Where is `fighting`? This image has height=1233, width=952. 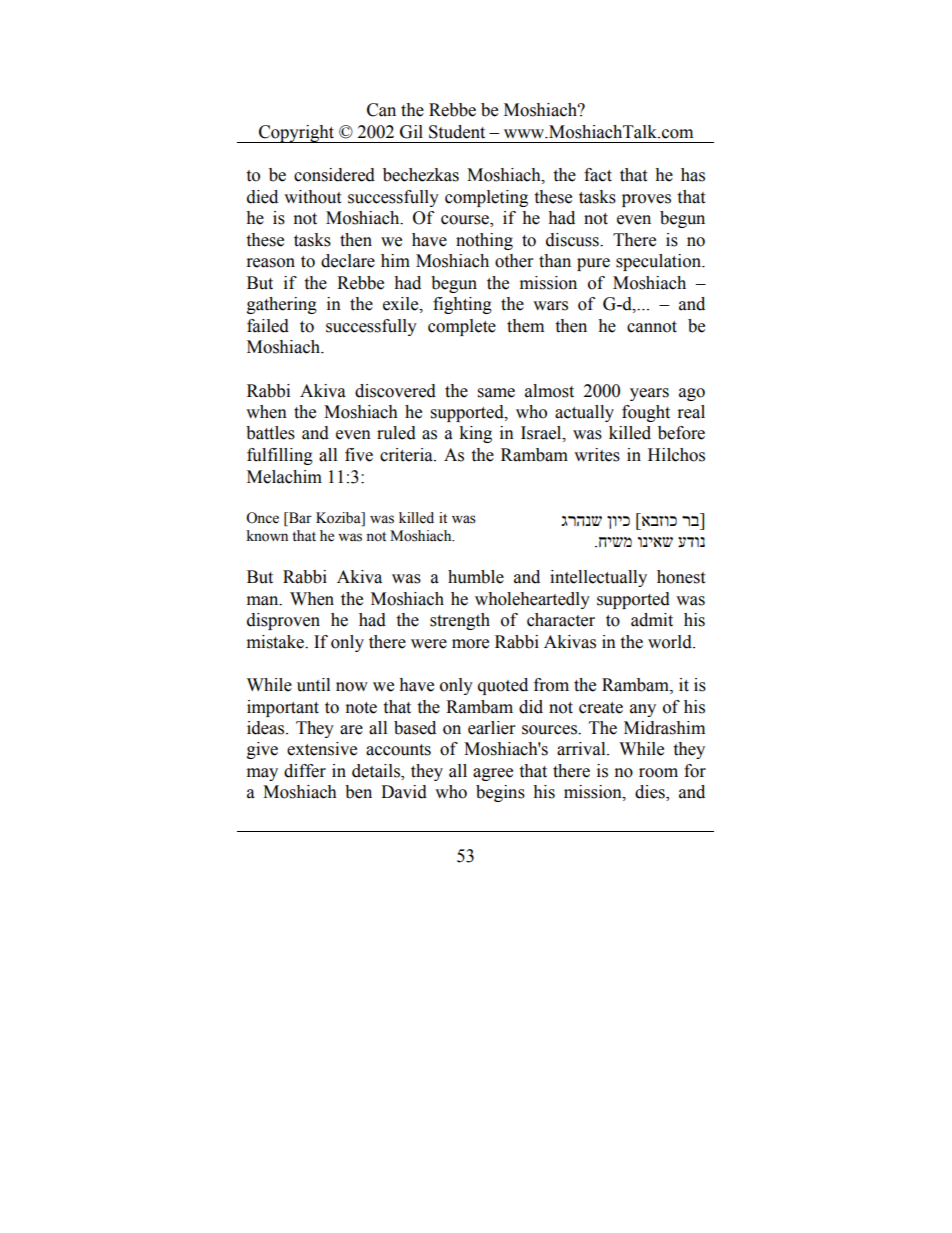
fighting is located at coordinates (462, 305).
